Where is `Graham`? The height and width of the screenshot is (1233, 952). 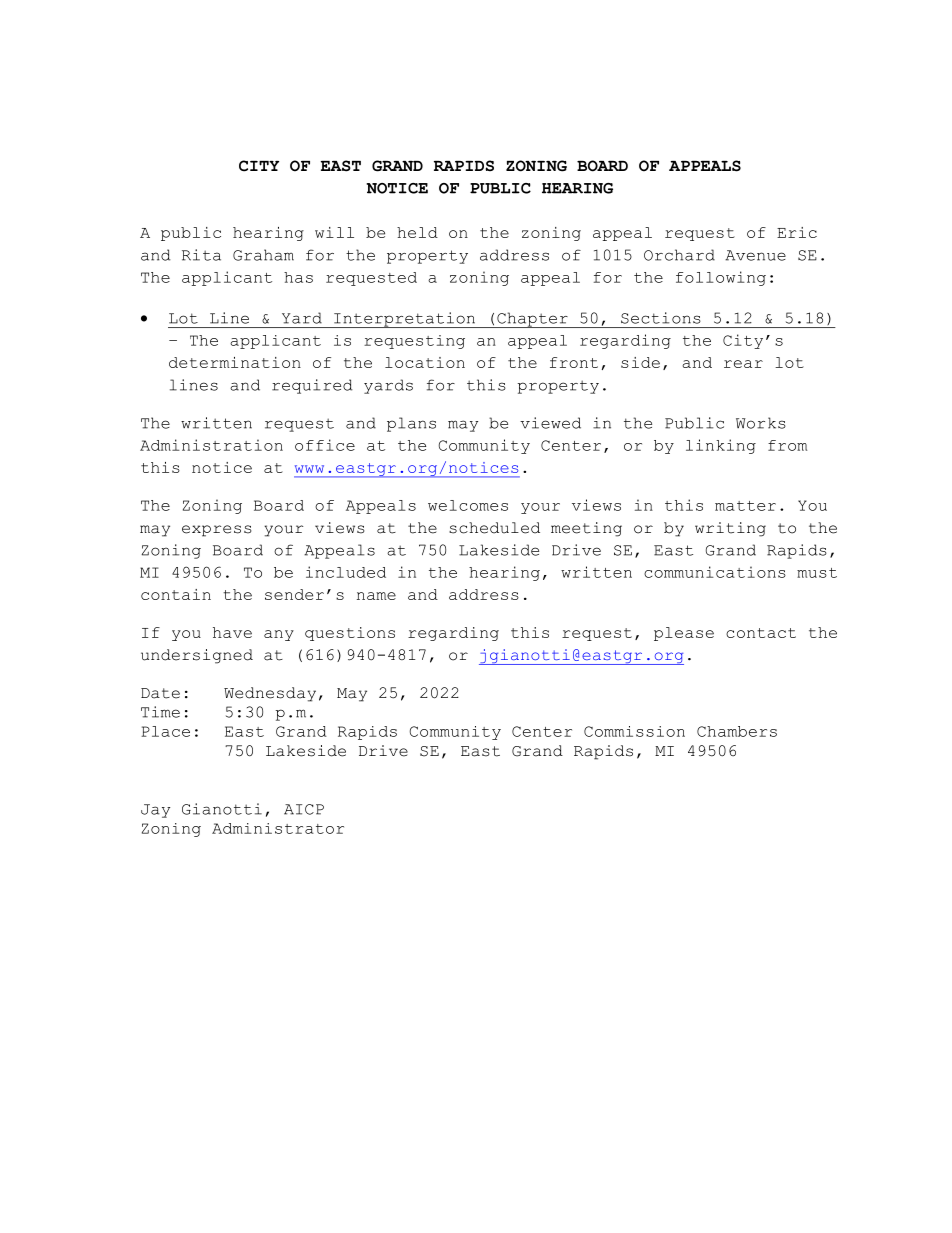
Graham is located at coordinates (263, 255).
